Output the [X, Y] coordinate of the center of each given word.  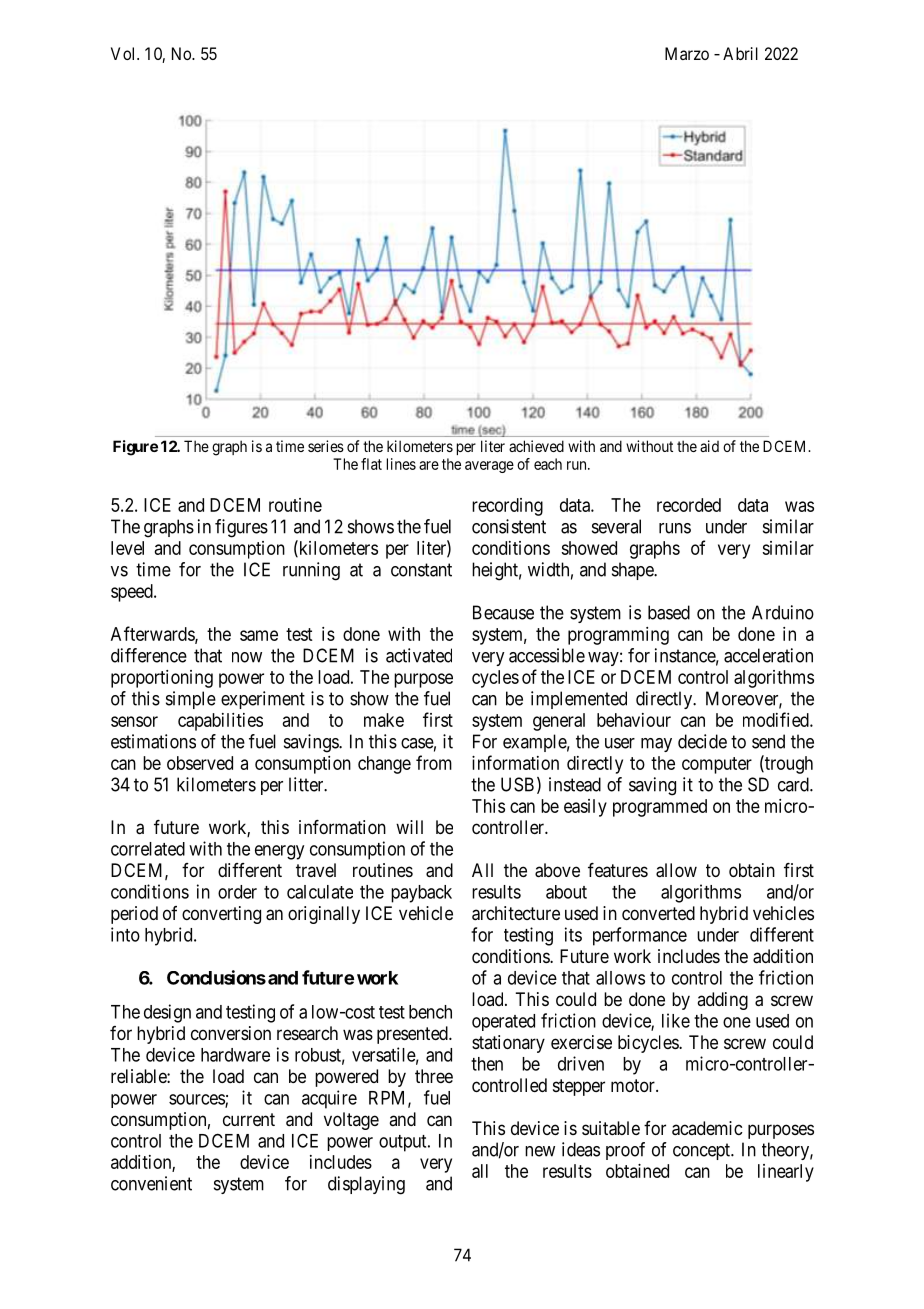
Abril [740, 53]
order [237, 892]
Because [503, 612]
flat [371, 464]
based [669, 612]
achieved [536, 446]
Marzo [687, 53]
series [326, 446]
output [404, 1143]
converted [658, 913]
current [249, 1119]
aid [709, 446]
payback [421, 894]
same [259, 635]
